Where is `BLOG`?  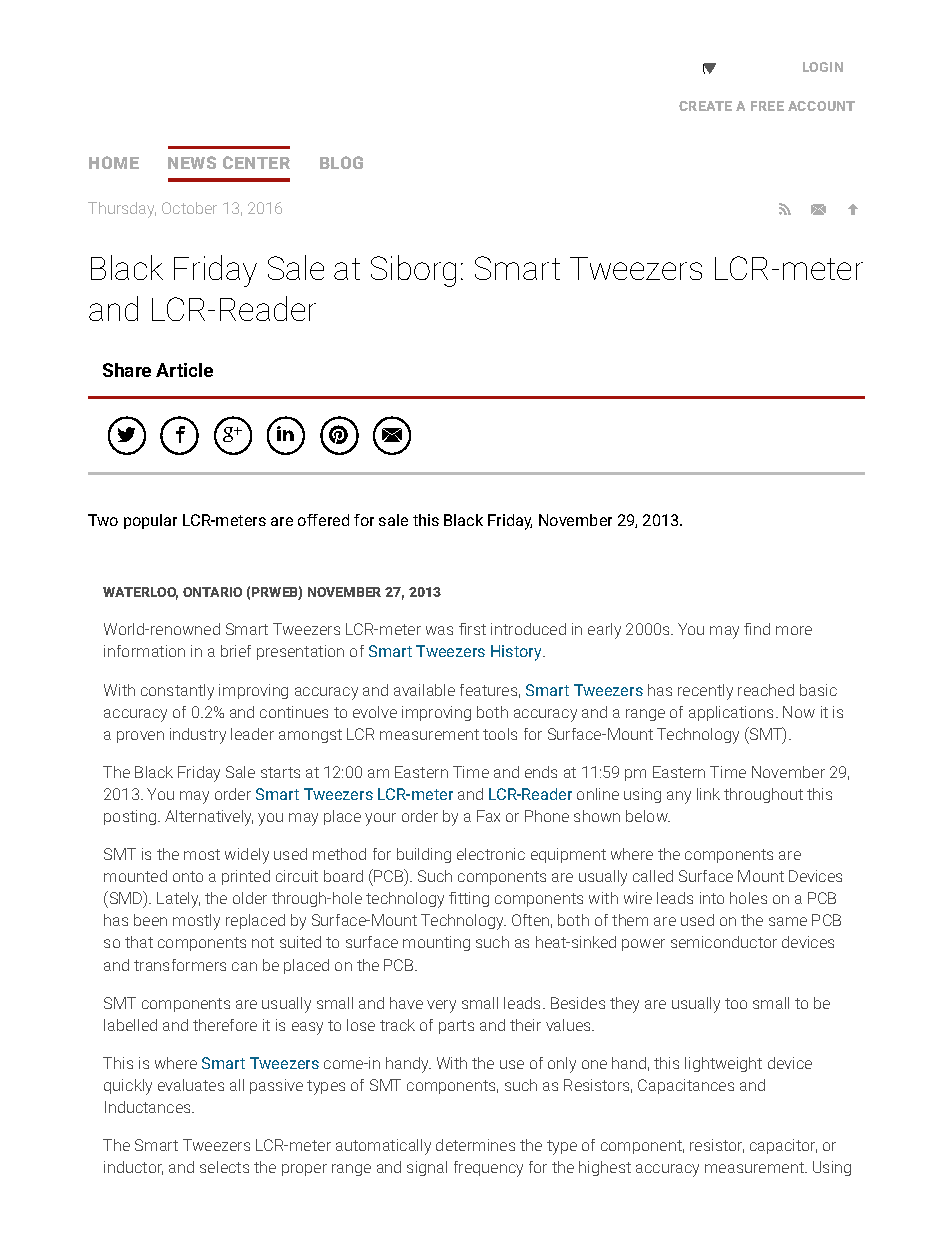 BLOG is located at coordinates (341, 162).
